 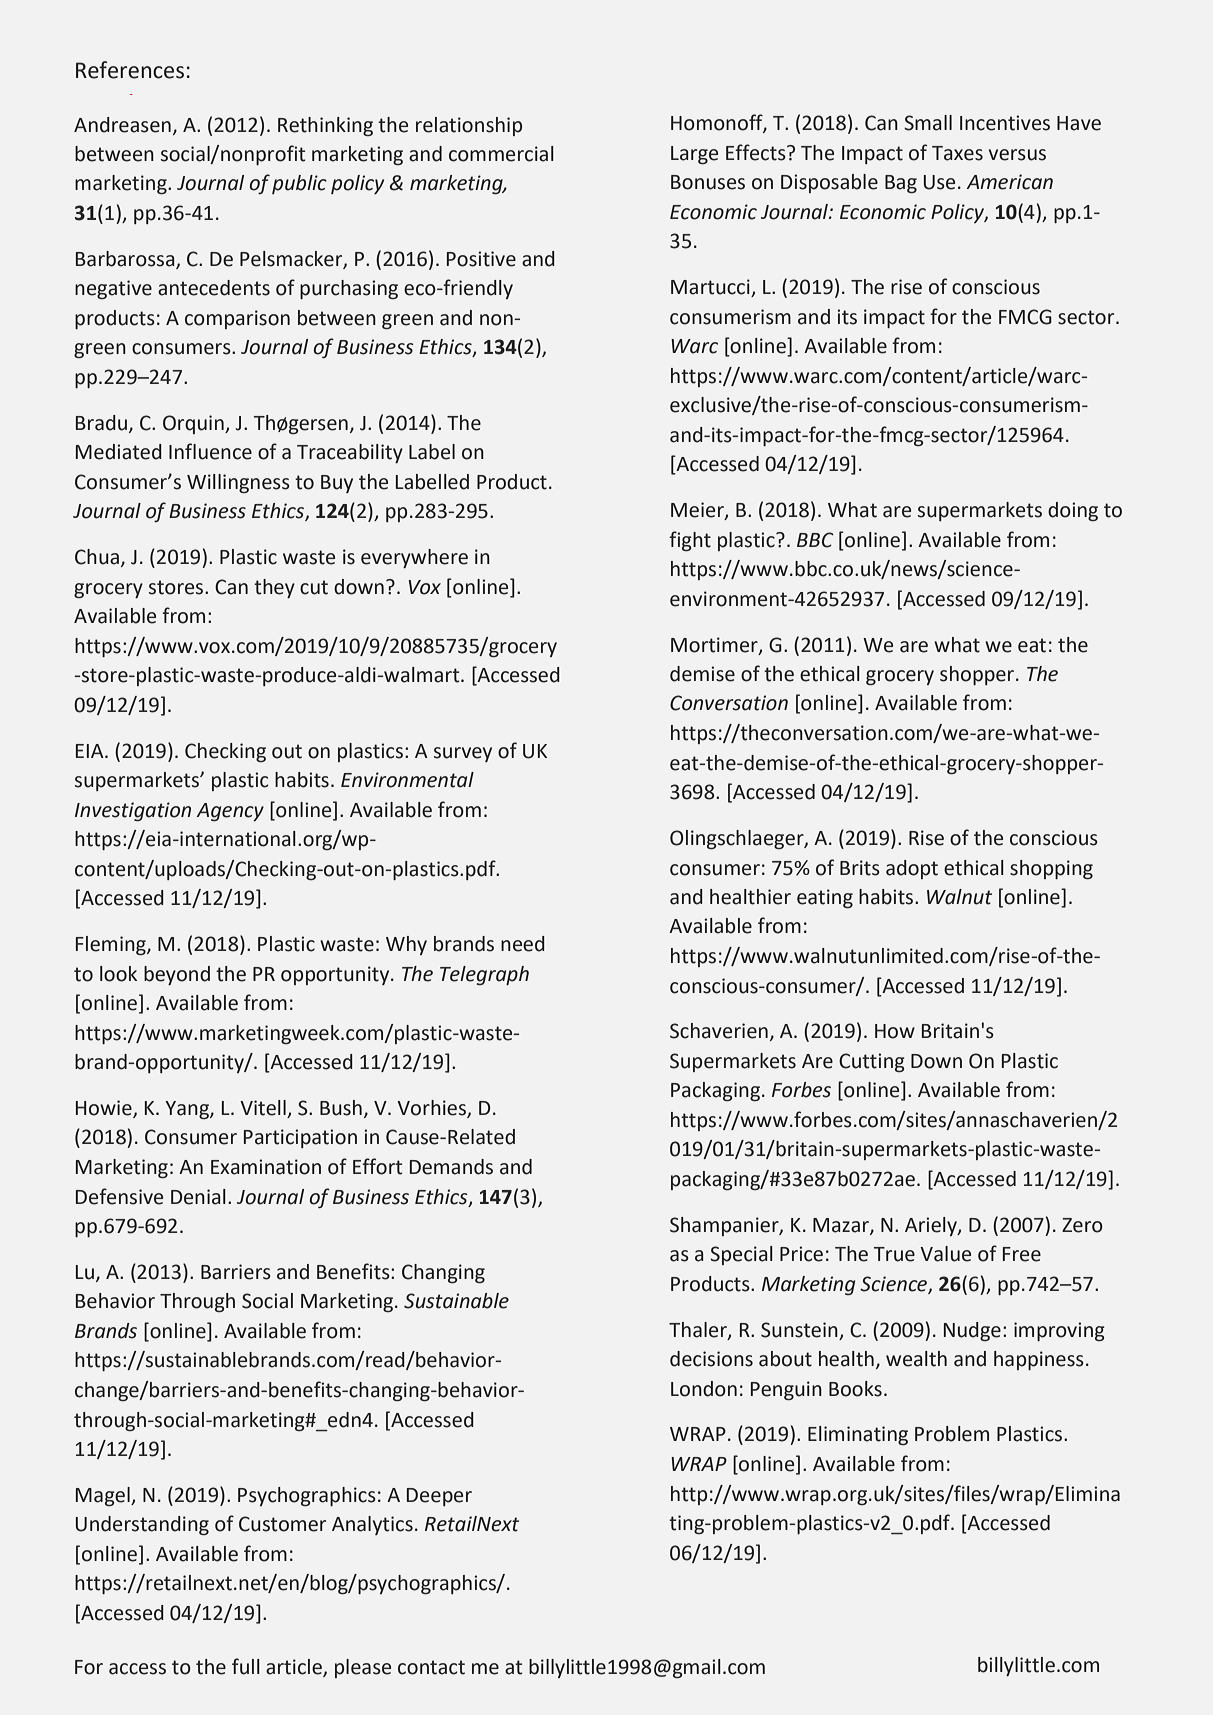 I want to click on Small, so click(x=928, y=123).
